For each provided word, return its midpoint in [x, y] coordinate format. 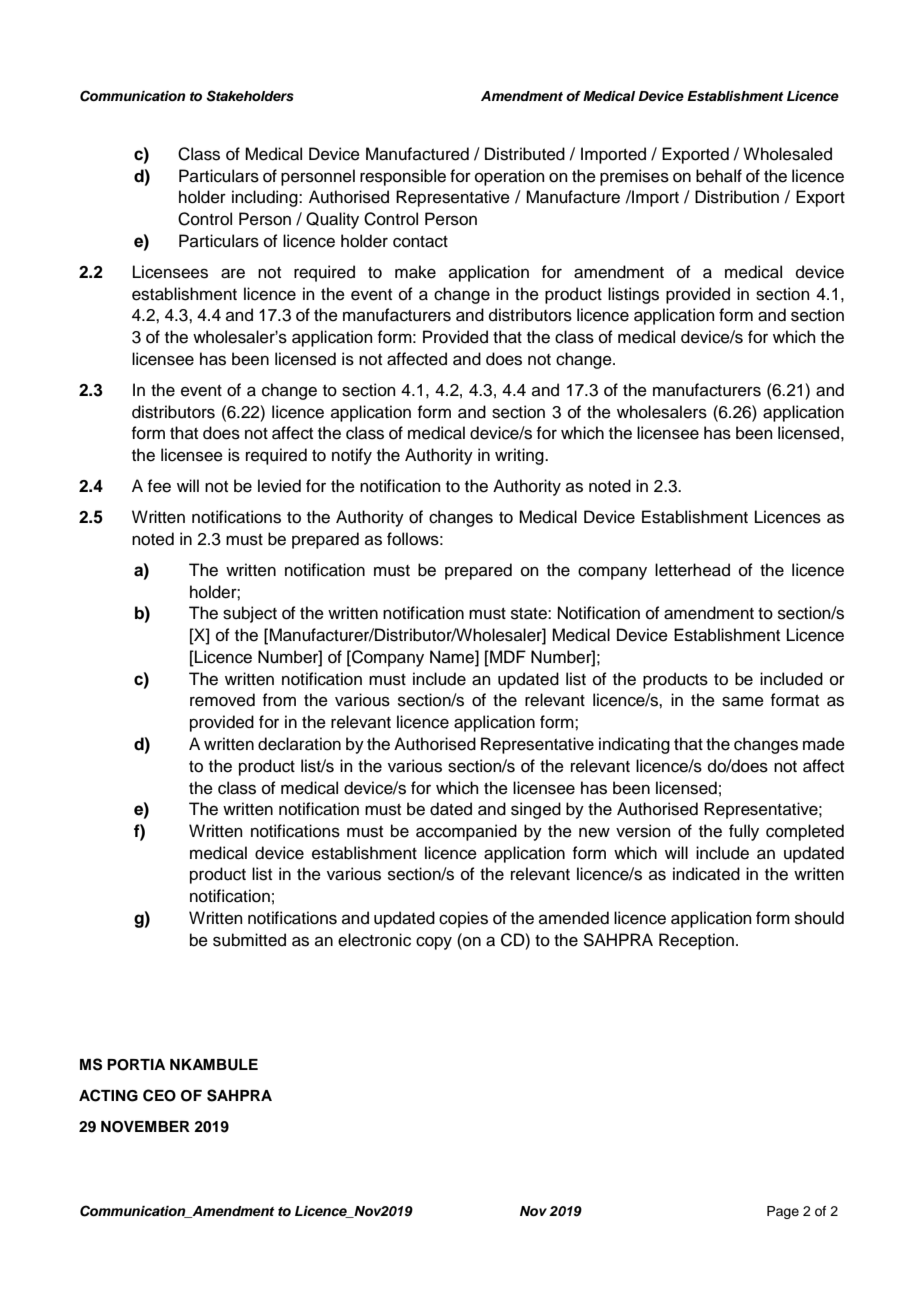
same [743, 701]
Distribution [737, 197]
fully [744, 832]
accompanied [466, 832]
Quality [332, 220]
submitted [249, 940]
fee [159, 486]
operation [510, 177]
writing [520, 456]
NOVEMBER [145, 1127]
